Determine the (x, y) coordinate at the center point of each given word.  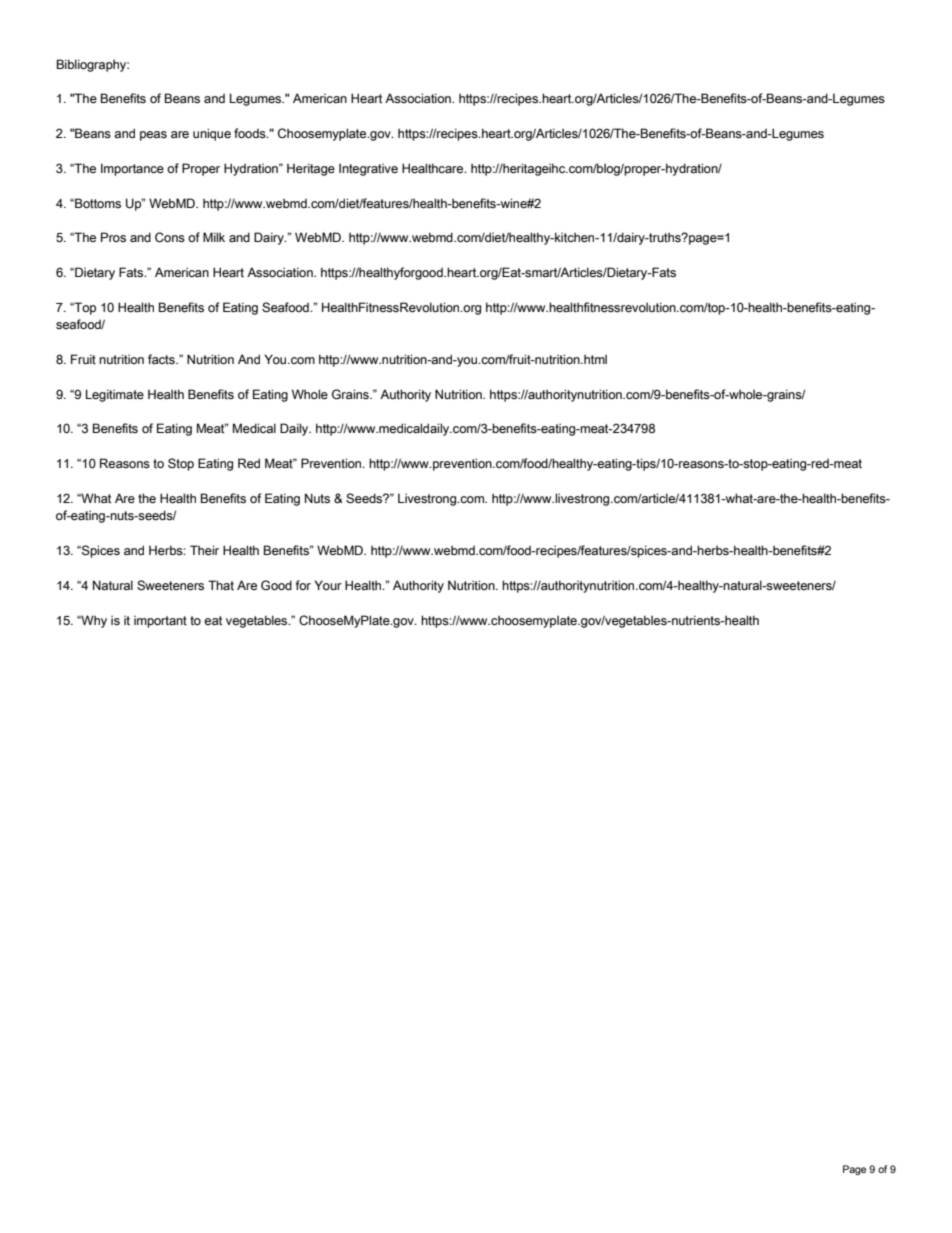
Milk (214, 237)
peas (153, 136)
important (160, 621)
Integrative (368, 169)
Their (204, 550)
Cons (170, 237)
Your (328, 585)
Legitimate (115, 395)
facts (162, 359)
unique (212, 134)
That (221, 585)
